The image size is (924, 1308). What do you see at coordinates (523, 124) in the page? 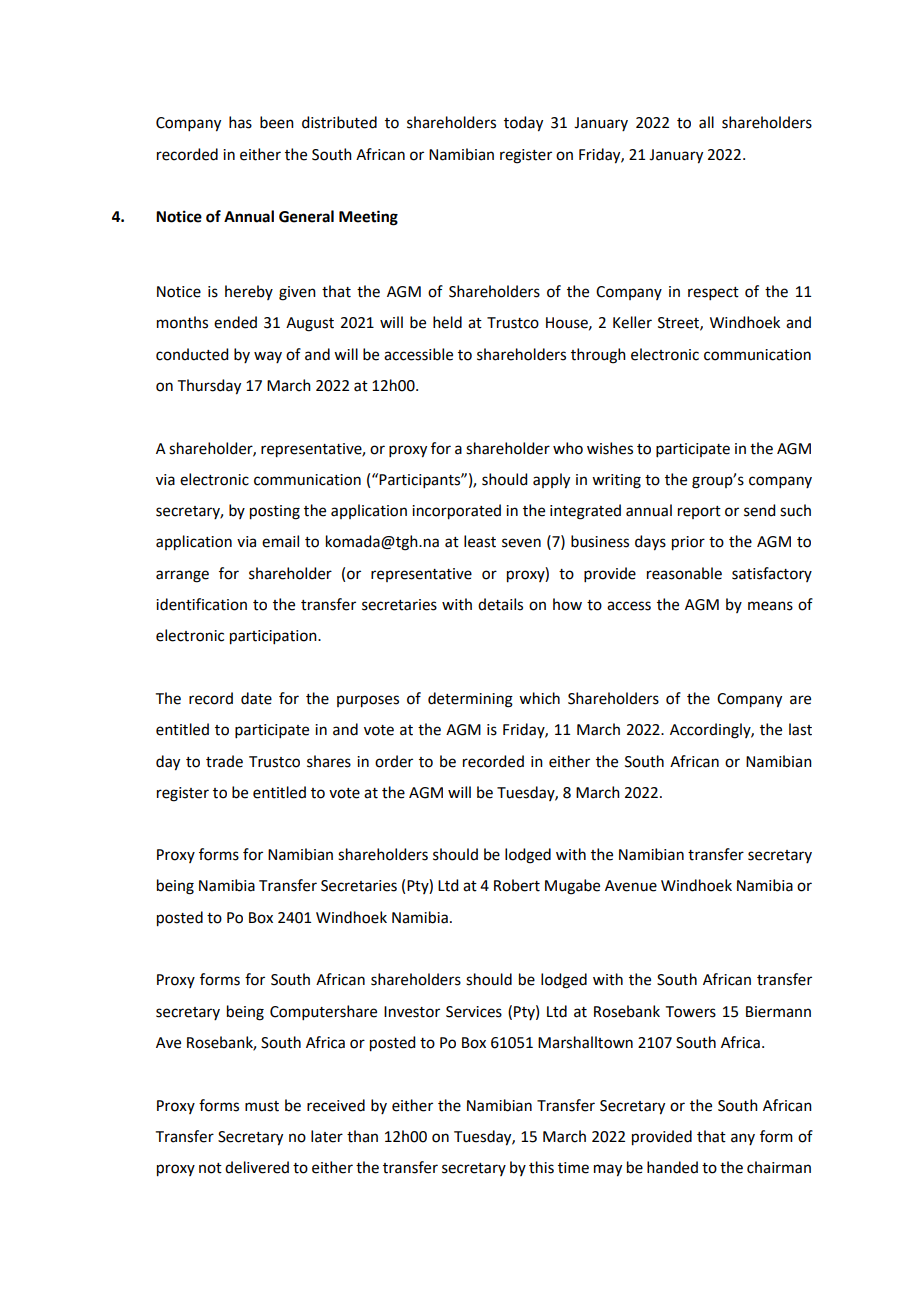
I see `today` at bounding box center [523, 124].
